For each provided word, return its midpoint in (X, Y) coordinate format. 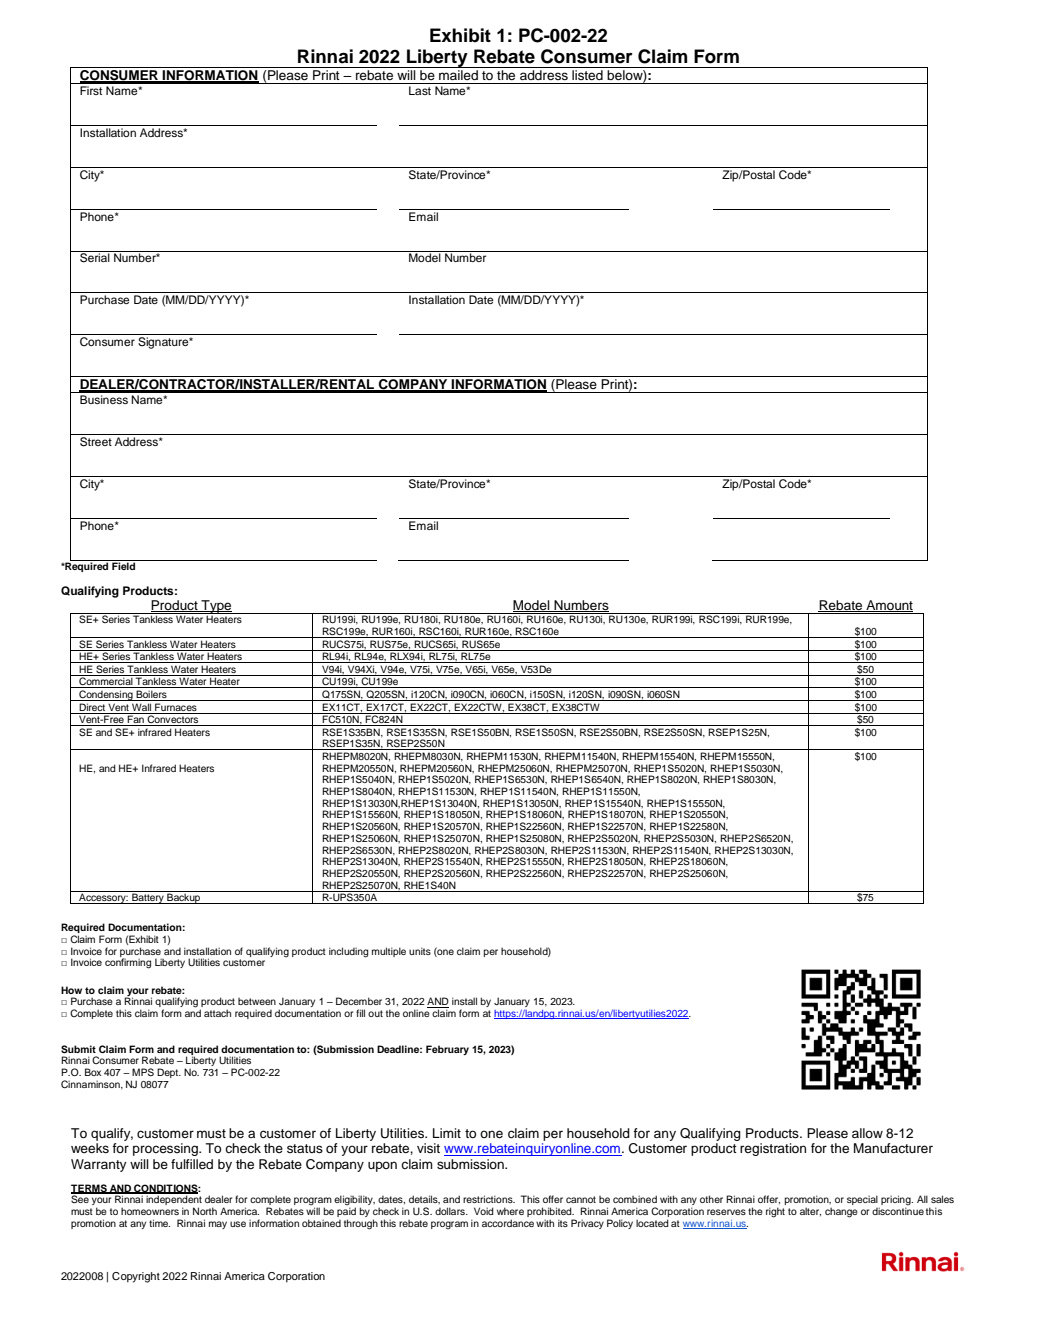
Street (96, 442)
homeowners (150, 1211)
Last (420, 90)
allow (867, 1133)
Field (124, 565)
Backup (184, 897)
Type (216, 608)
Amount (888, 606)
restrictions (489, 1199)
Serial (95, 257)
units (420, 951)
